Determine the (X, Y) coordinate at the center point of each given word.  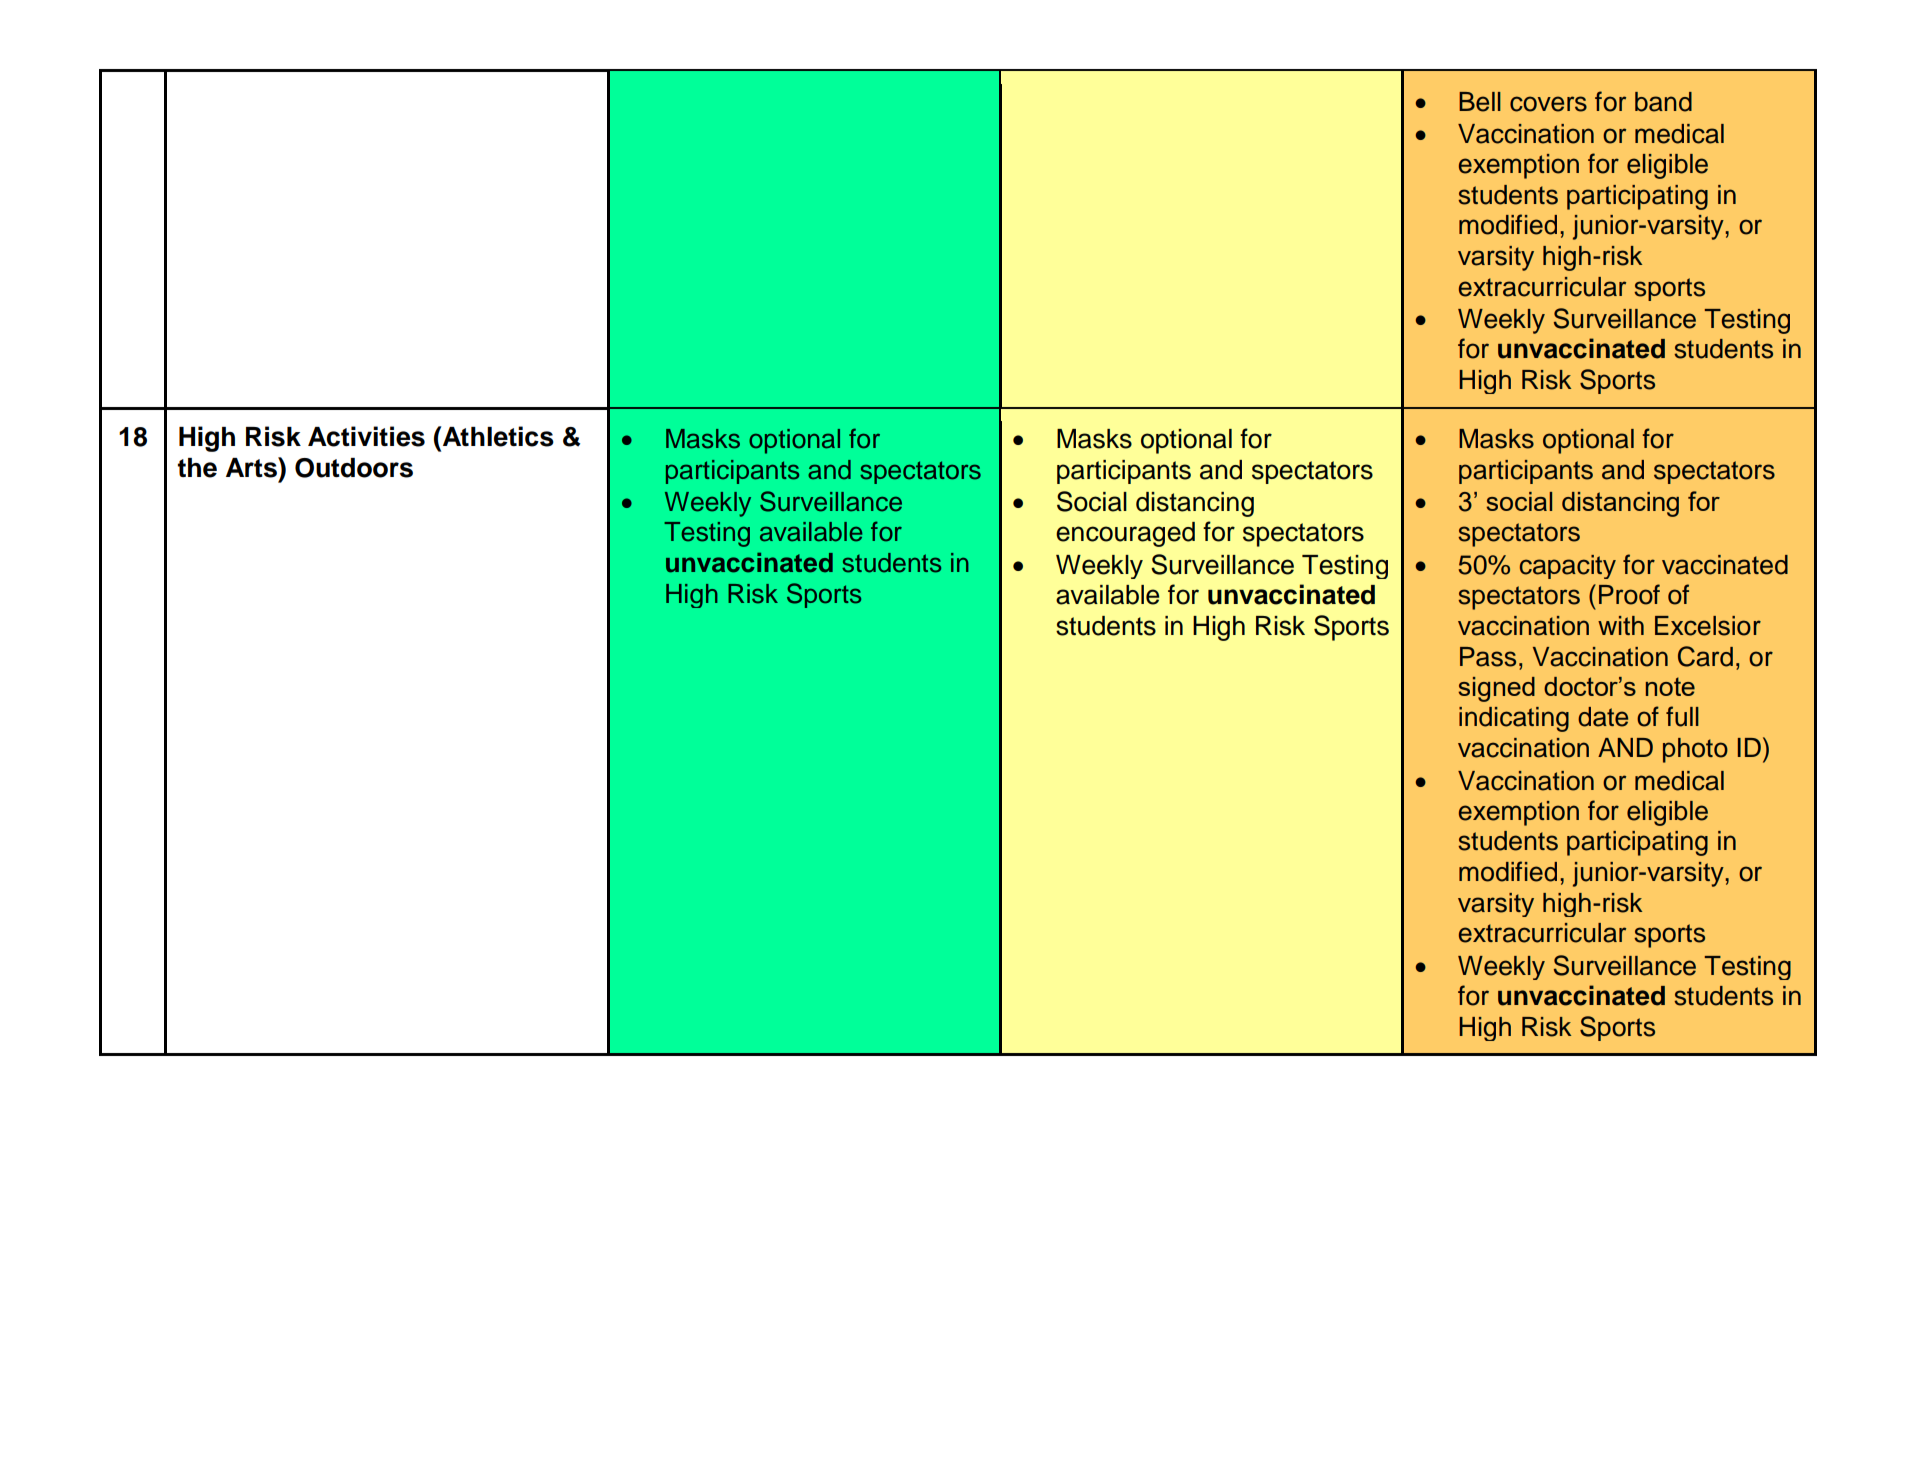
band (1663, 102)
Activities (366, 436)
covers (1548, 104)
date (1603, 717)
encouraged (1125, 534)
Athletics (497, 436)
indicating (1514, 719)
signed (1496, 689)
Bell (1480, 102)
